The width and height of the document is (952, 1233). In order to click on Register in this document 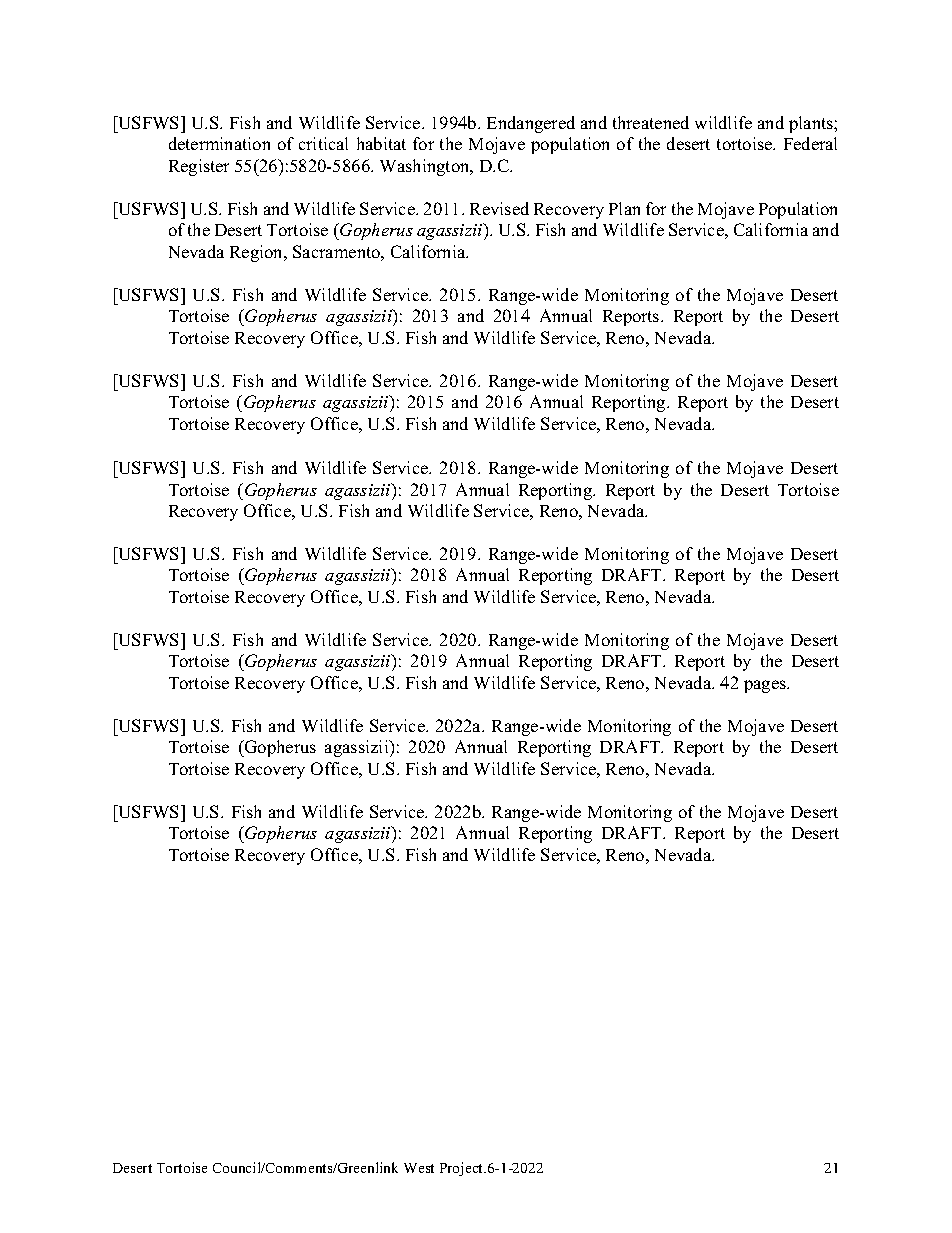, I will do `click(199, 167)`.
